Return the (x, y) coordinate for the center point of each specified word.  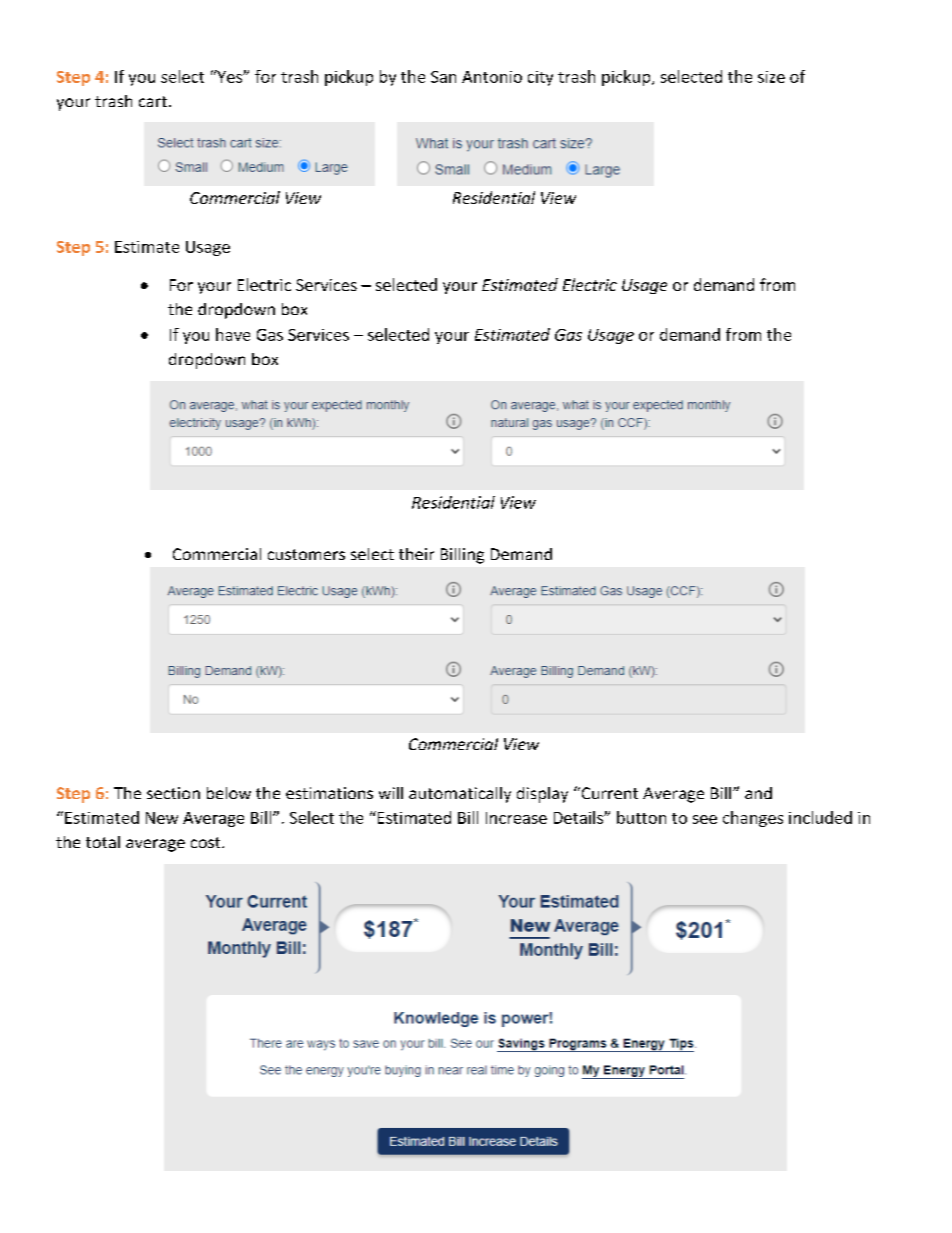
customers (306, 554)
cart (153, 101)
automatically (460, 795)
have (233, 334)
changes (753, 819)
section (173, 793)
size (771, 77)
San (443, 77)
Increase (516, 818)
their (416, 554)
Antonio (492, 77)
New (162, 818)
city (540, 78)
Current (608, 793)
